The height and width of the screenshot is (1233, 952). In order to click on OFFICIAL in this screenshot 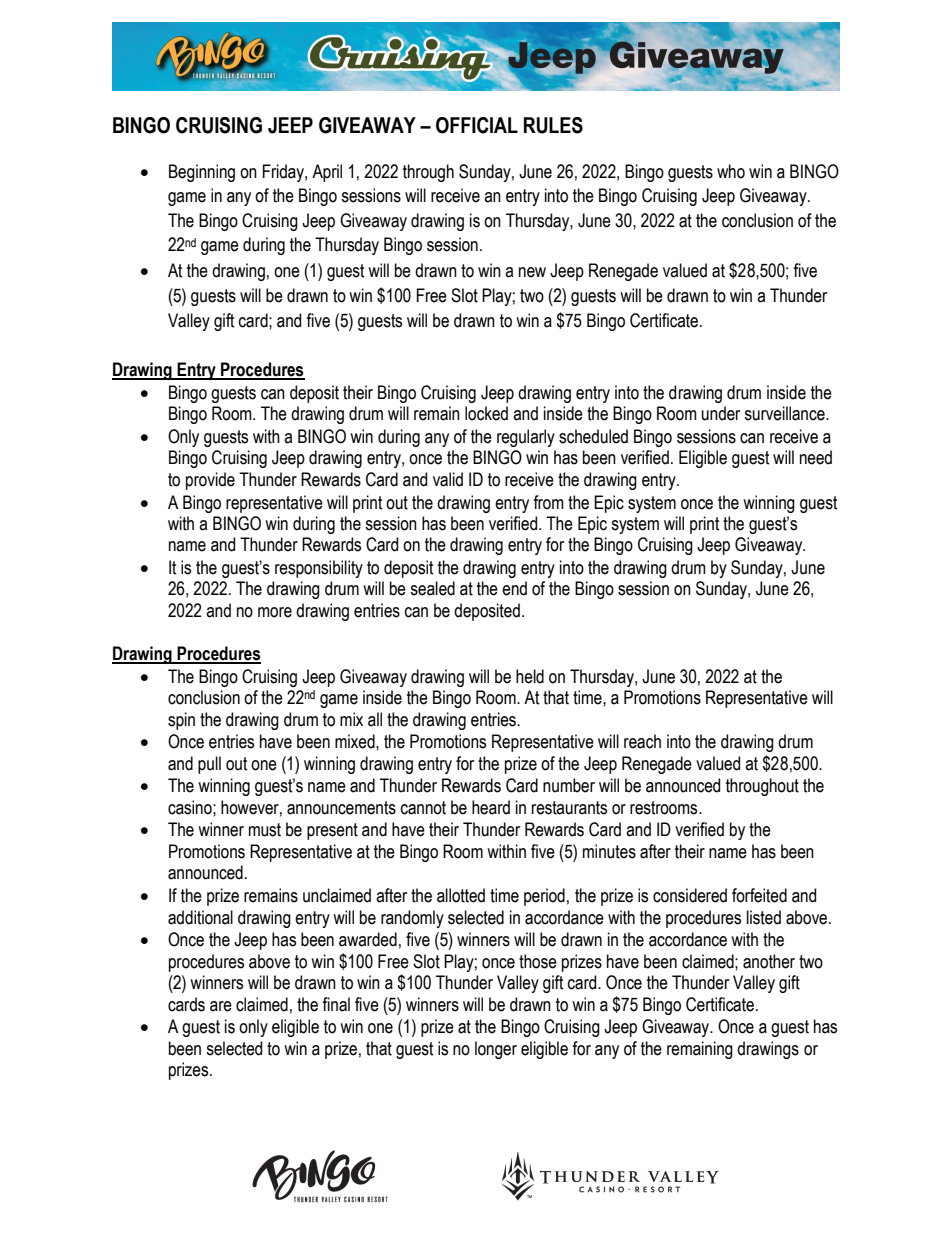, I will do `click(477, 125)`.
